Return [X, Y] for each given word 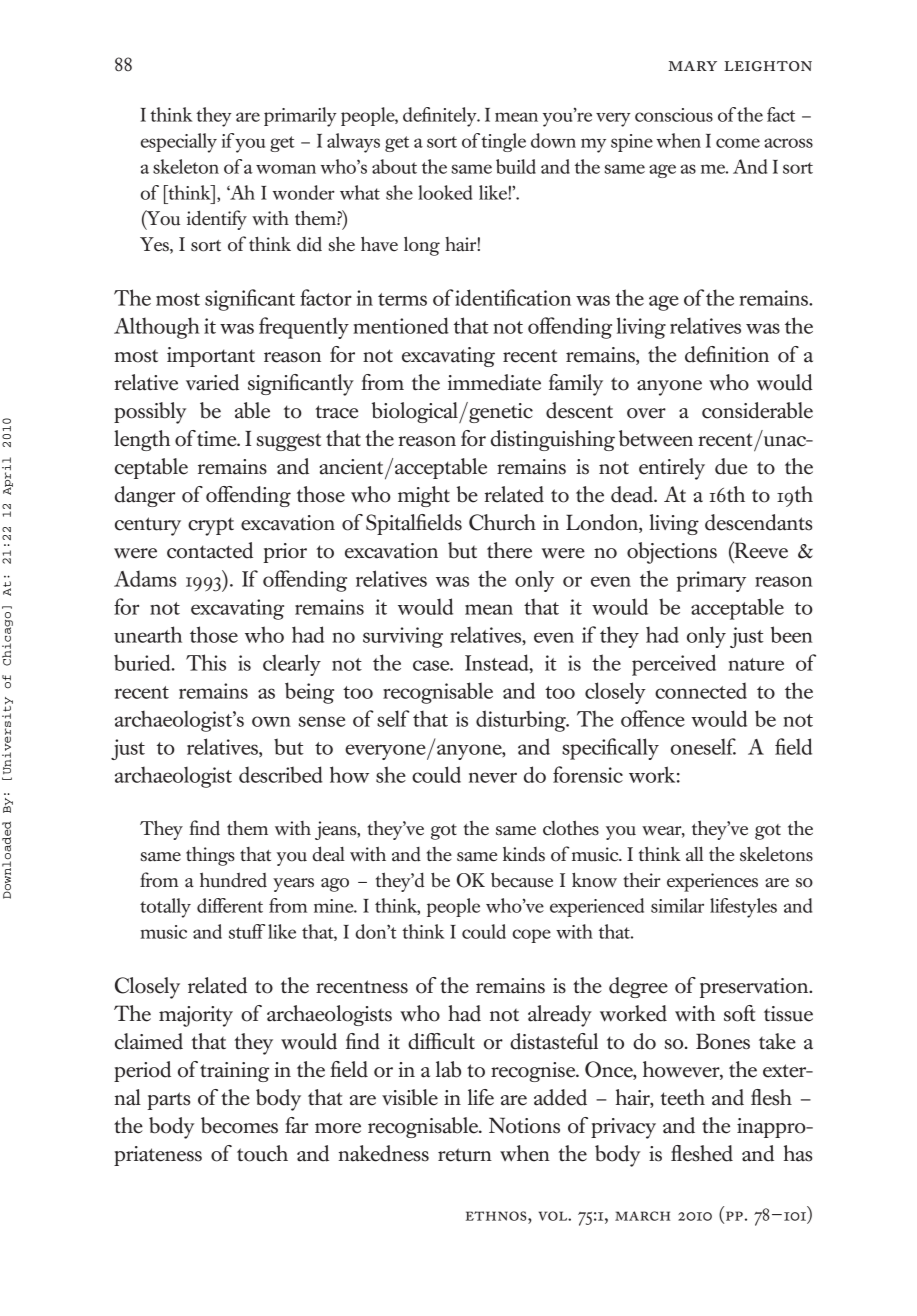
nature [756, 664]
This [206, 662]
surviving [403, 637]
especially [179, 143]
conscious [674, 115]
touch [262, 1153]
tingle [503, 142]
